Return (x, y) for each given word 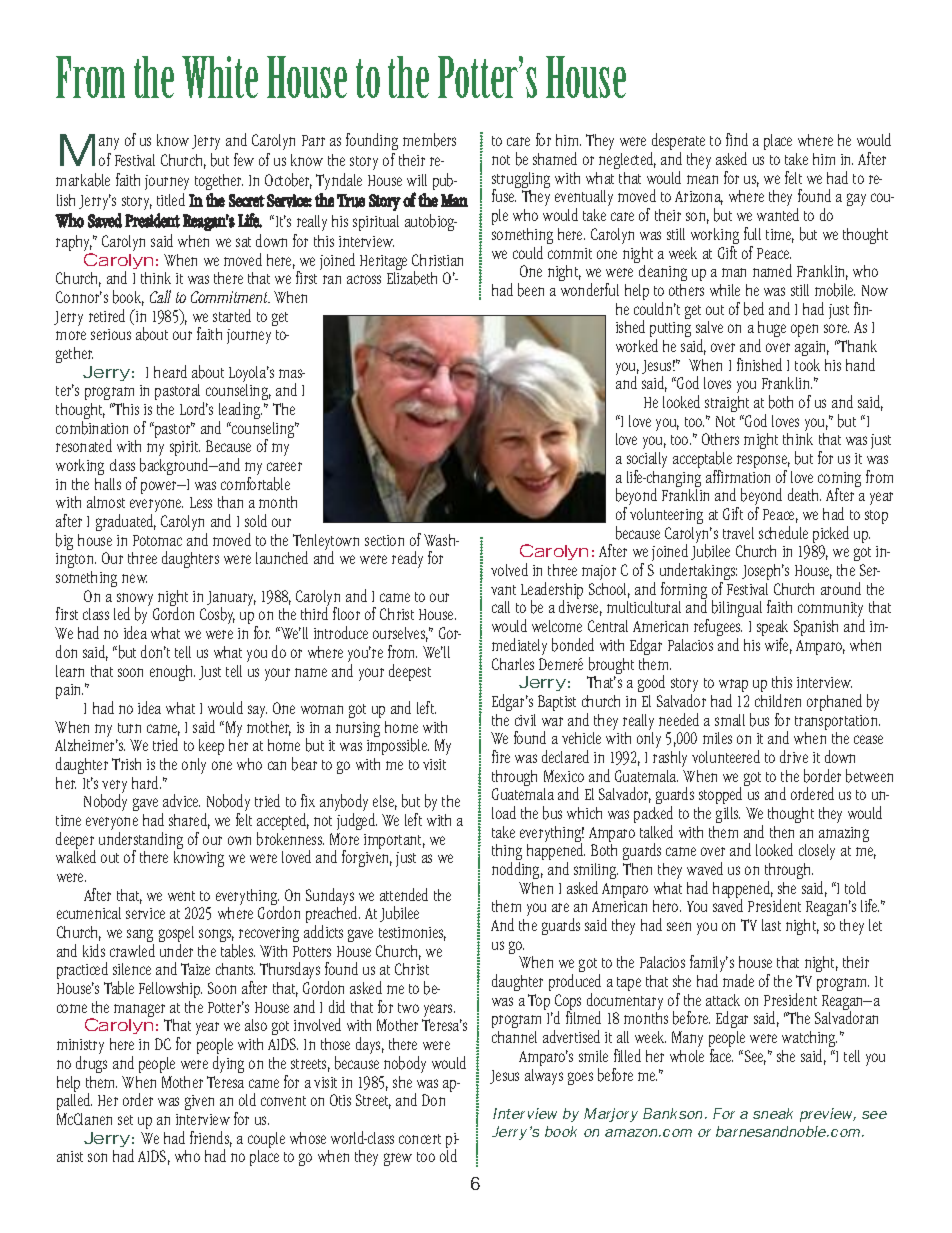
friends (211, 1139)
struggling (521, 181)
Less (201, 502)
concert (420, 1139)
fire (501, 756)
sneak (773, 1113)
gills (728, 815)
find (737, 139)
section (384, 540)
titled (171, 199)
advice (181, 800)
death (804, 494)
